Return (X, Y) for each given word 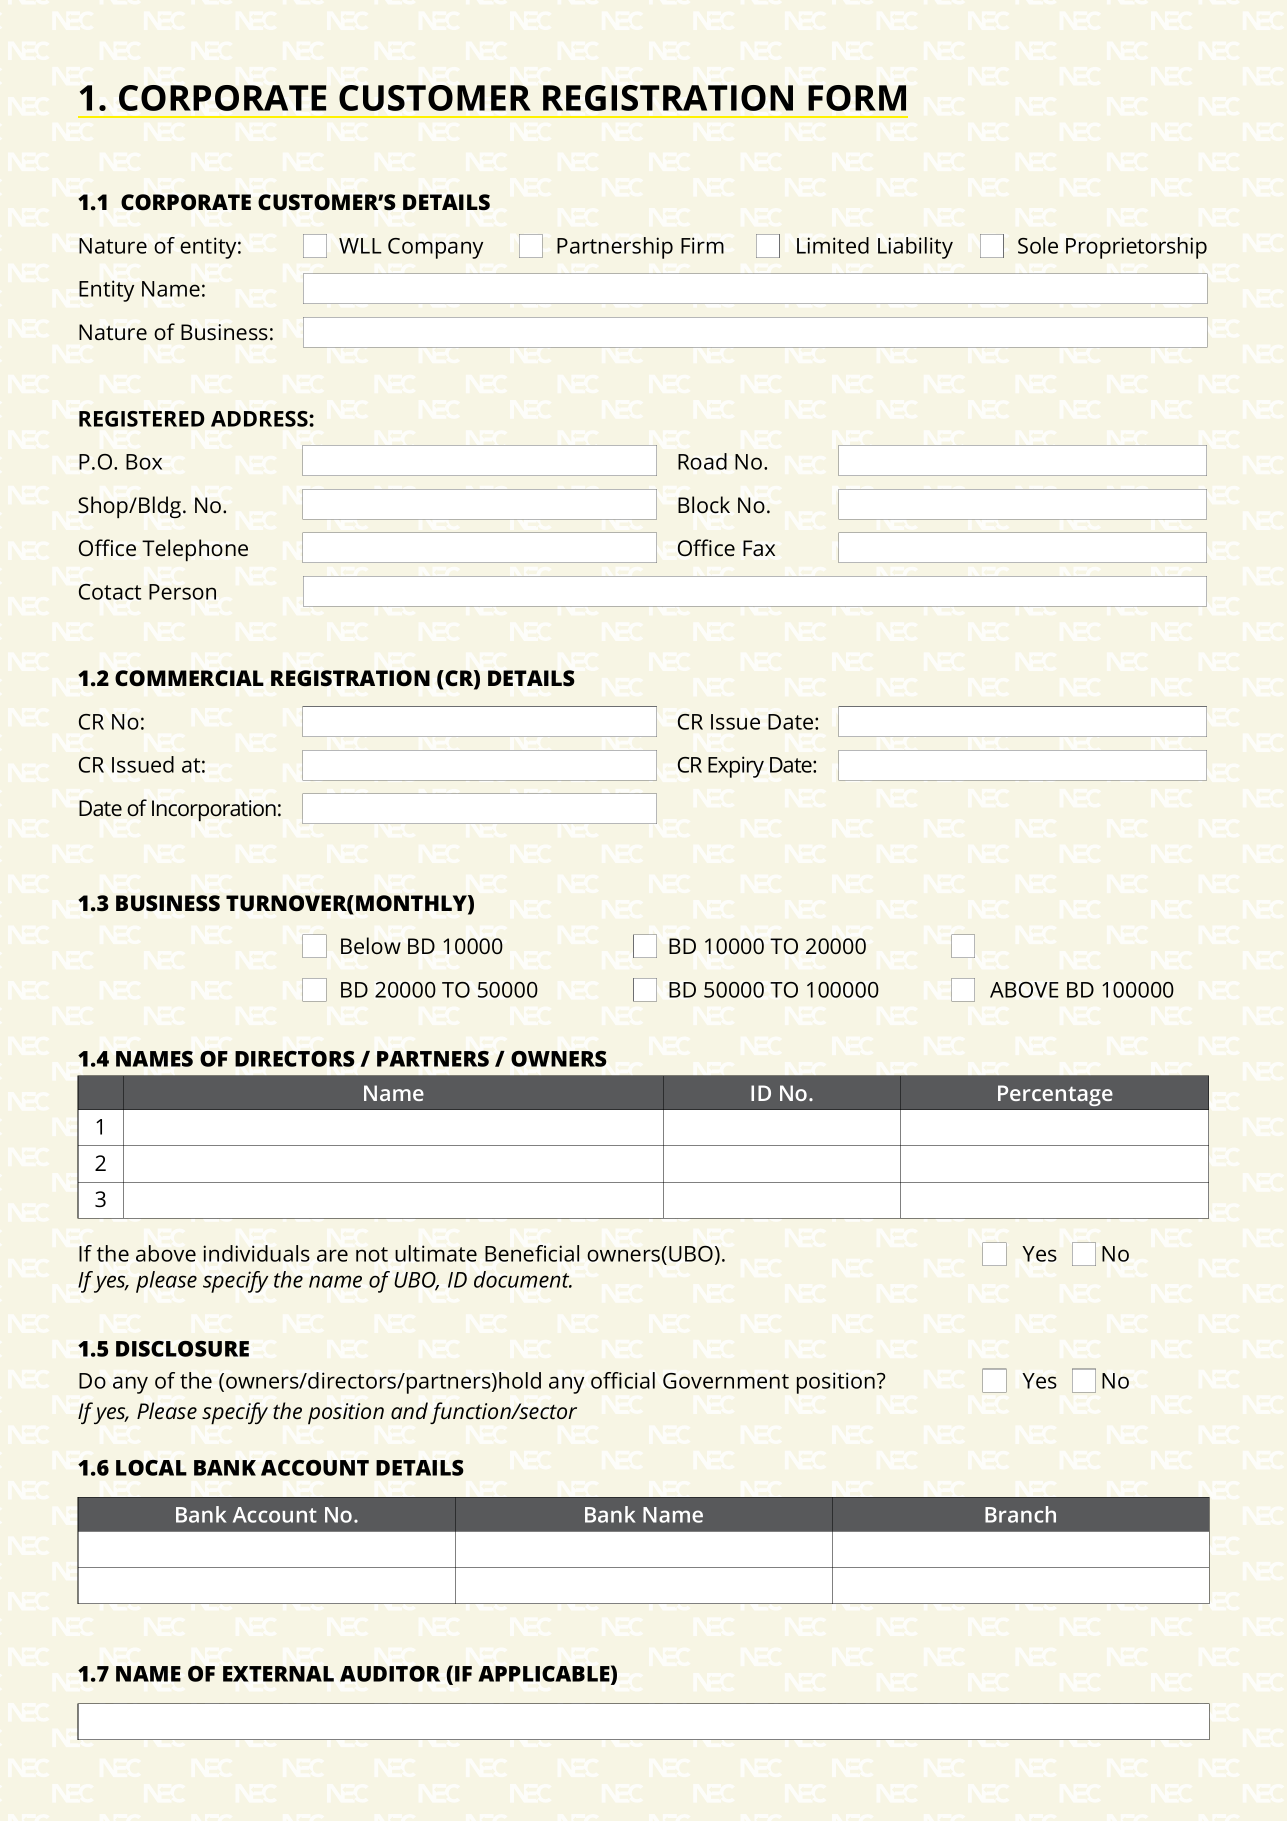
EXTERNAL (278, 1674)
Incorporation (214, 810)
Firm (702, 245)
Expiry (736, 767)
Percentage (1055, 1095)
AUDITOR (390, 1674)
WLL (360, 246)
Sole (1038, 245)
